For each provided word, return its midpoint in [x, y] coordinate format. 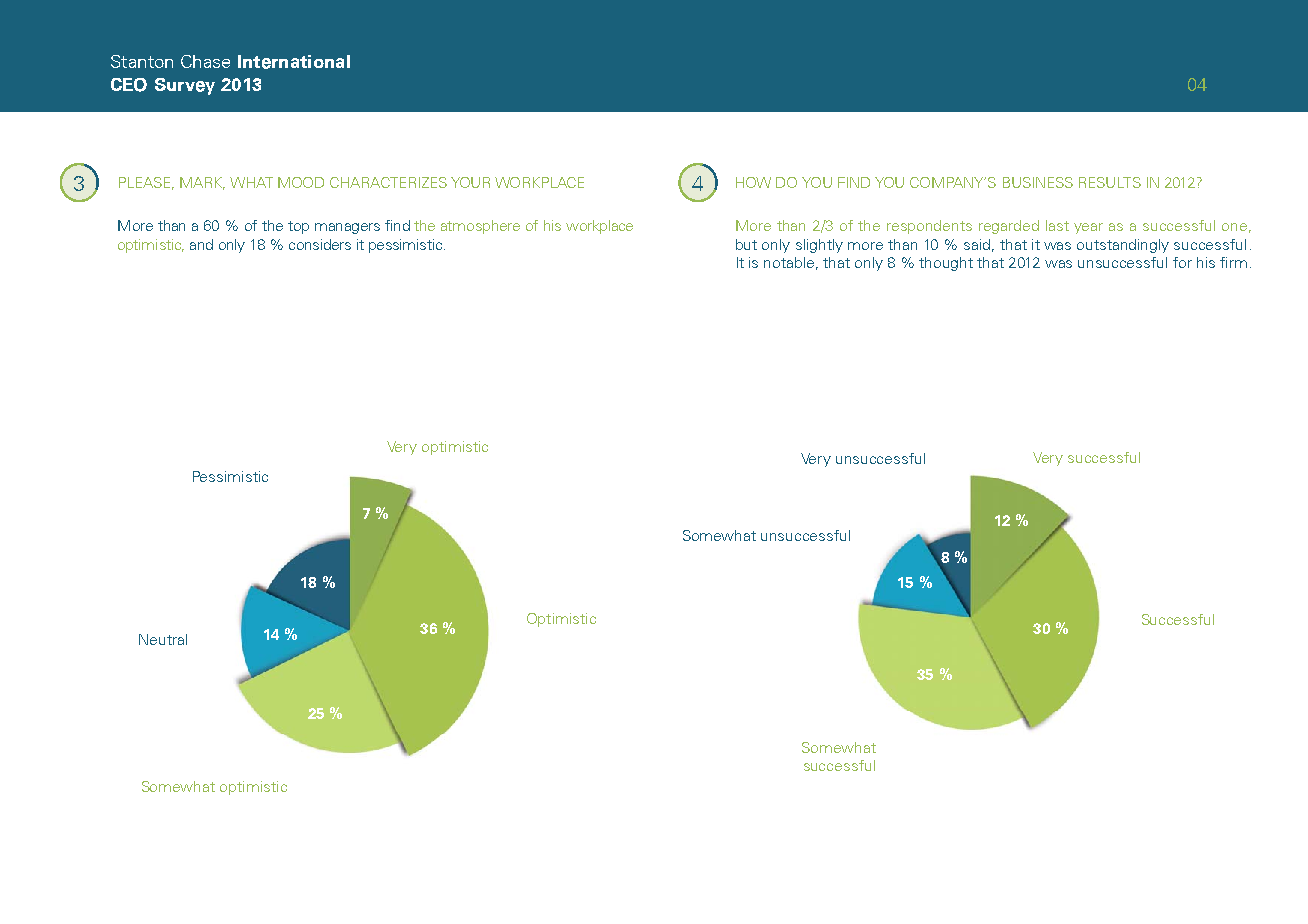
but [746, 244]
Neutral [163, 639]
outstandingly [1123, 246]
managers [347, 228]
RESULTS [1110, 182]
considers [320, 244]
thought [946, 264]
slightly [819, 246]
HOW [753, 182]
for [1182, 262]
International [294, 62]
